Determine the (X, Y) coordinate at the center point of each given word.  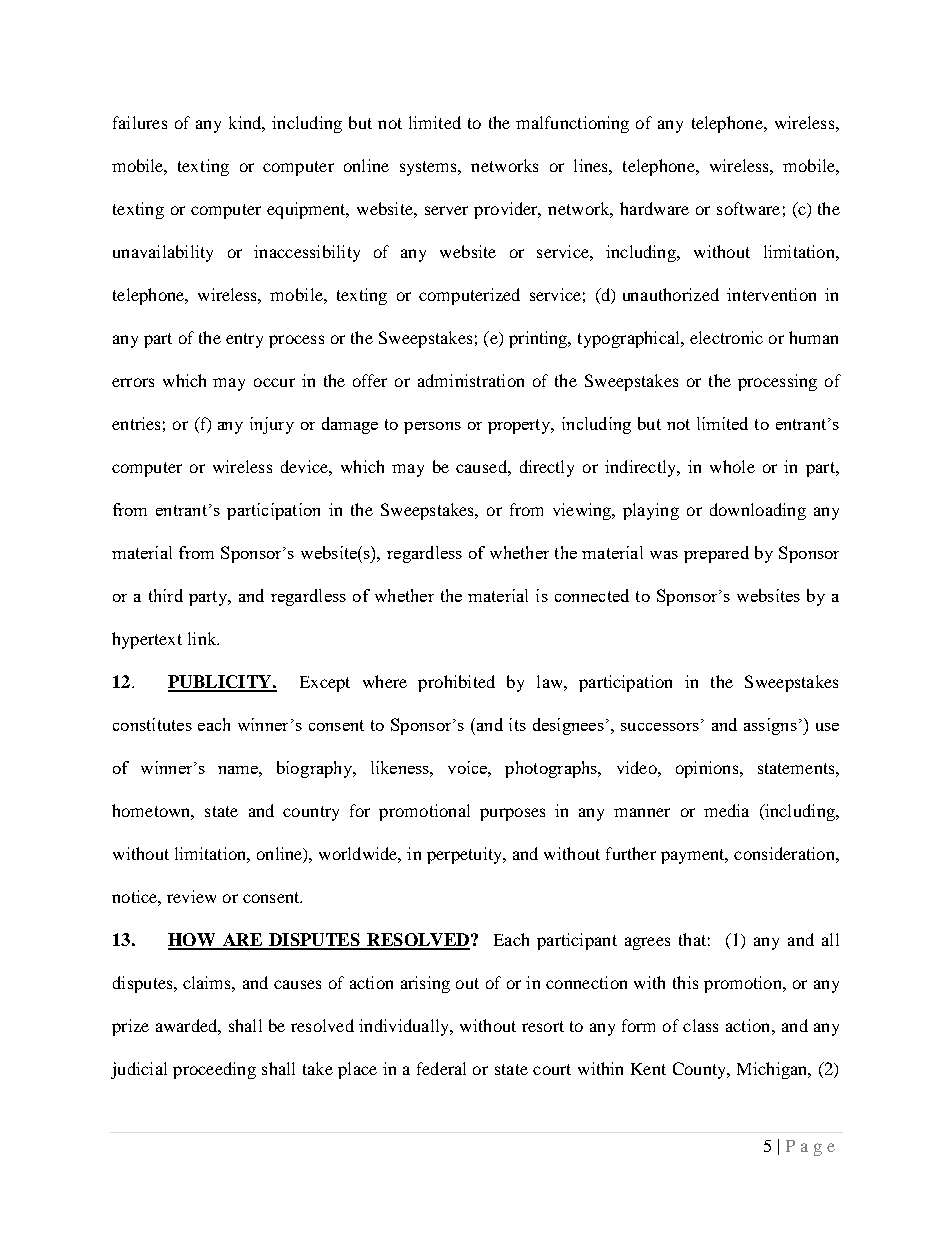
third (166, 595)
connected (592, 595)
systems (429, 168)
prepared (716, 554)
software (748, 208)
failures (140, 122)
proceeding (214, 1070)
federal (441, 1068)
